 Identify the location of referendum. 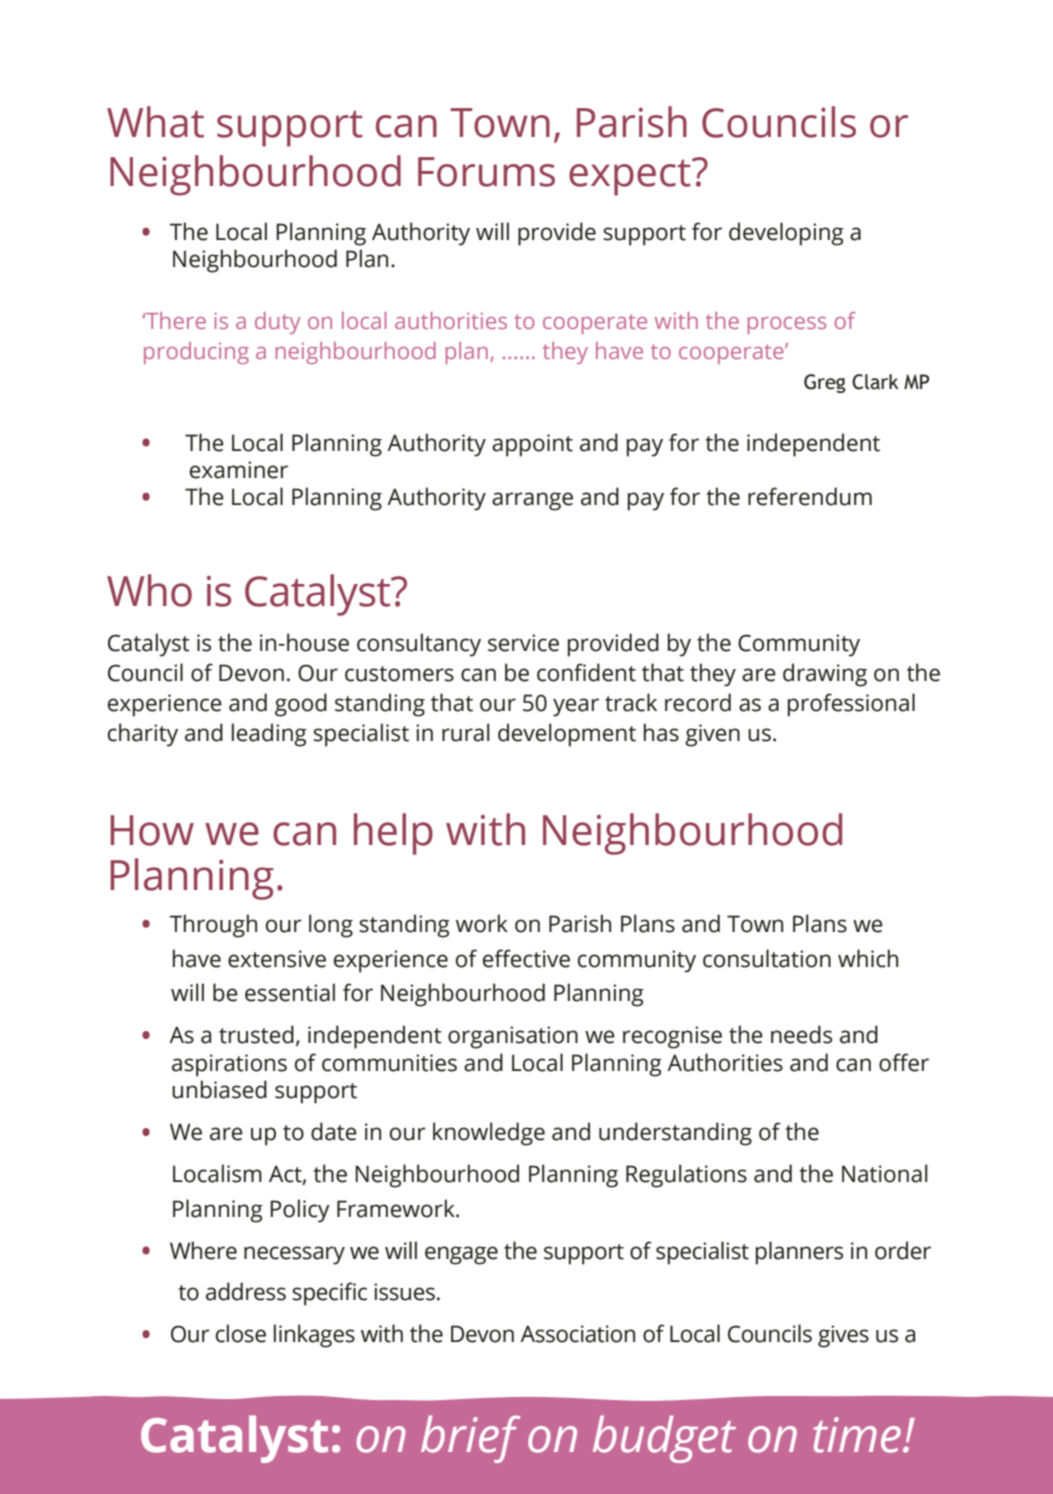
(810, 496).
